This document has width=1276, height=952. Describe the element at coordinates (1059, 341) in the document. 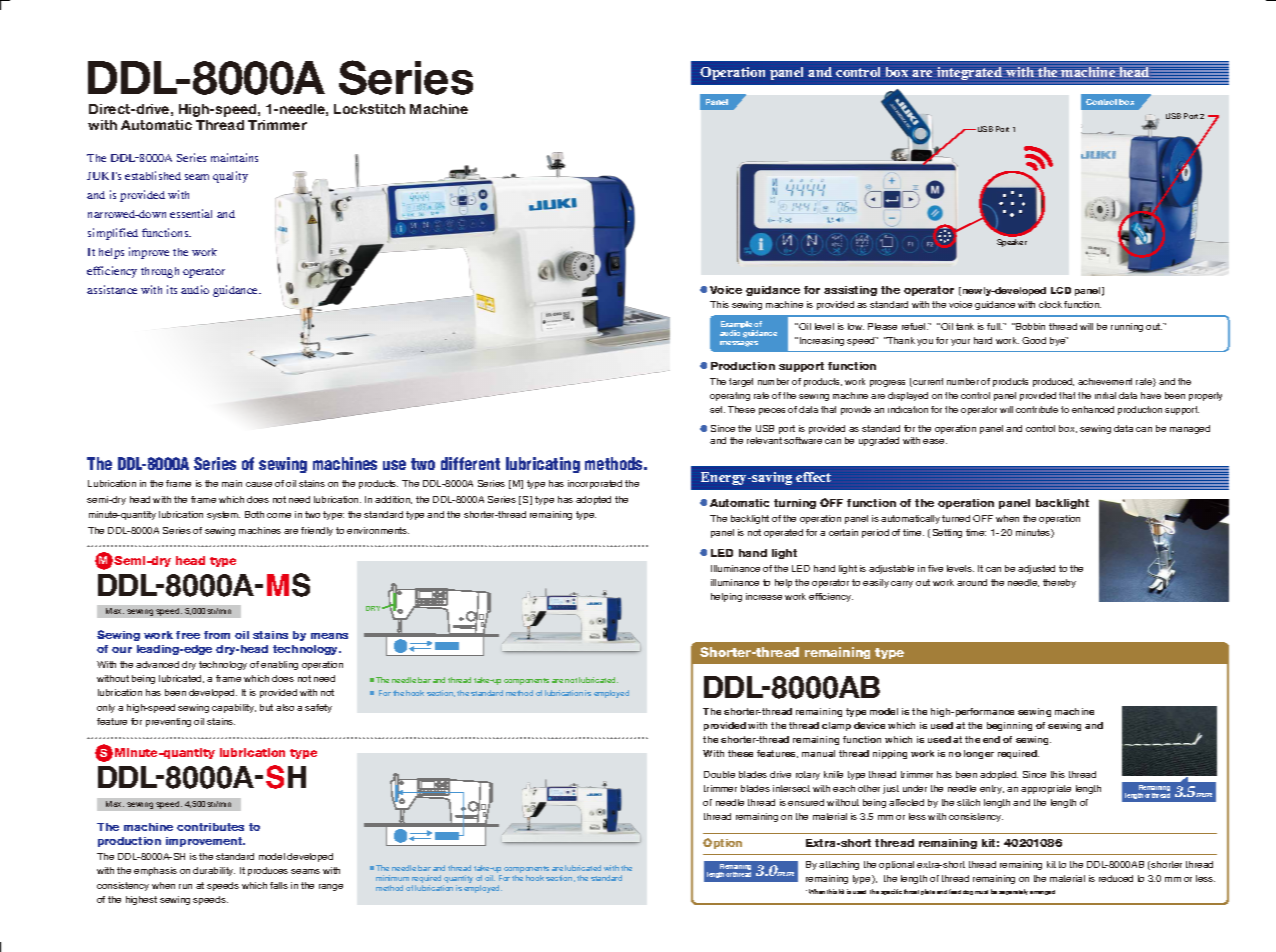

I see `bye` at that location.
